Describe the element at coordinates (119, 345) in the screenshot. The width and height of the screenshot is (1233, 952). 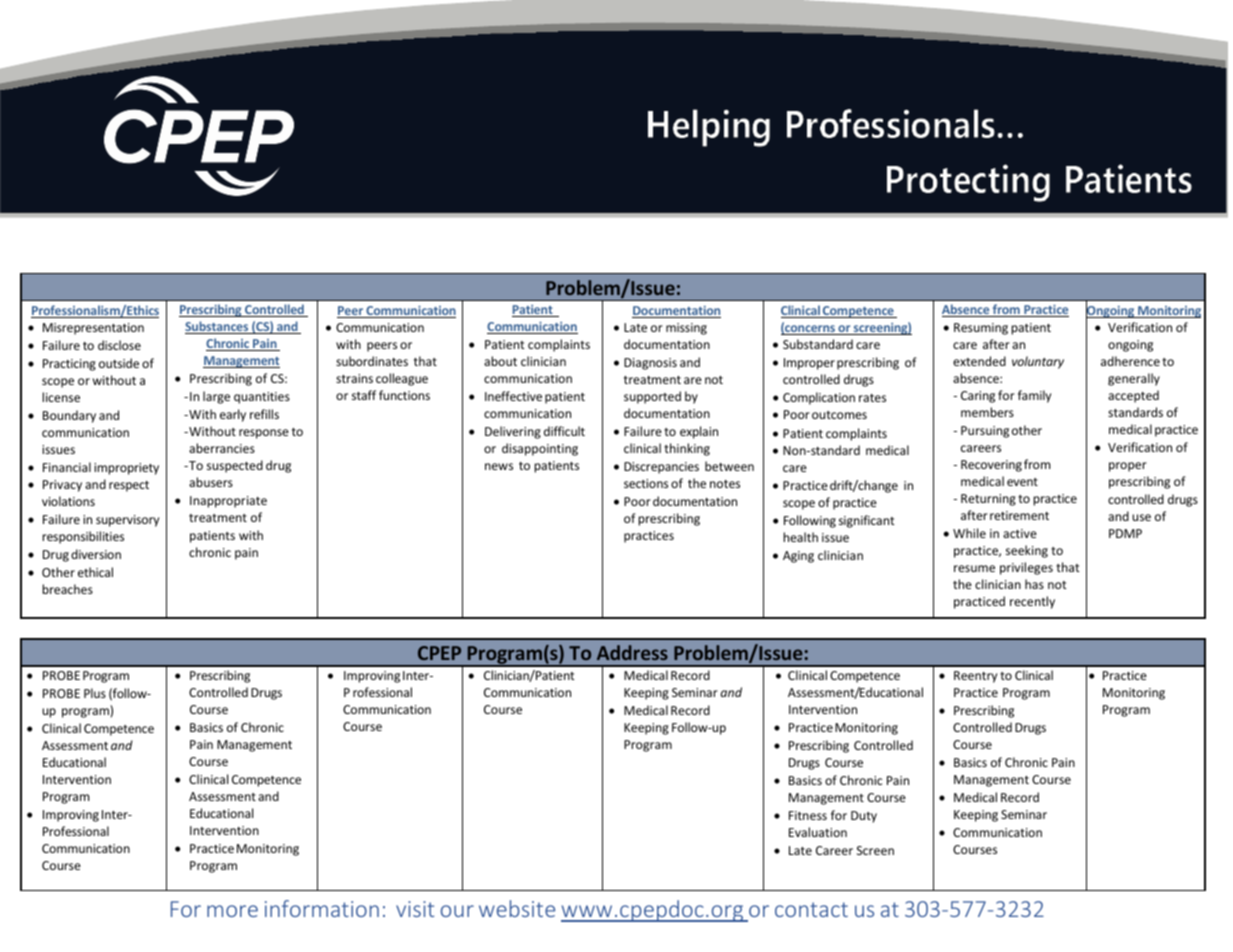
I see `disclose` at that location.
